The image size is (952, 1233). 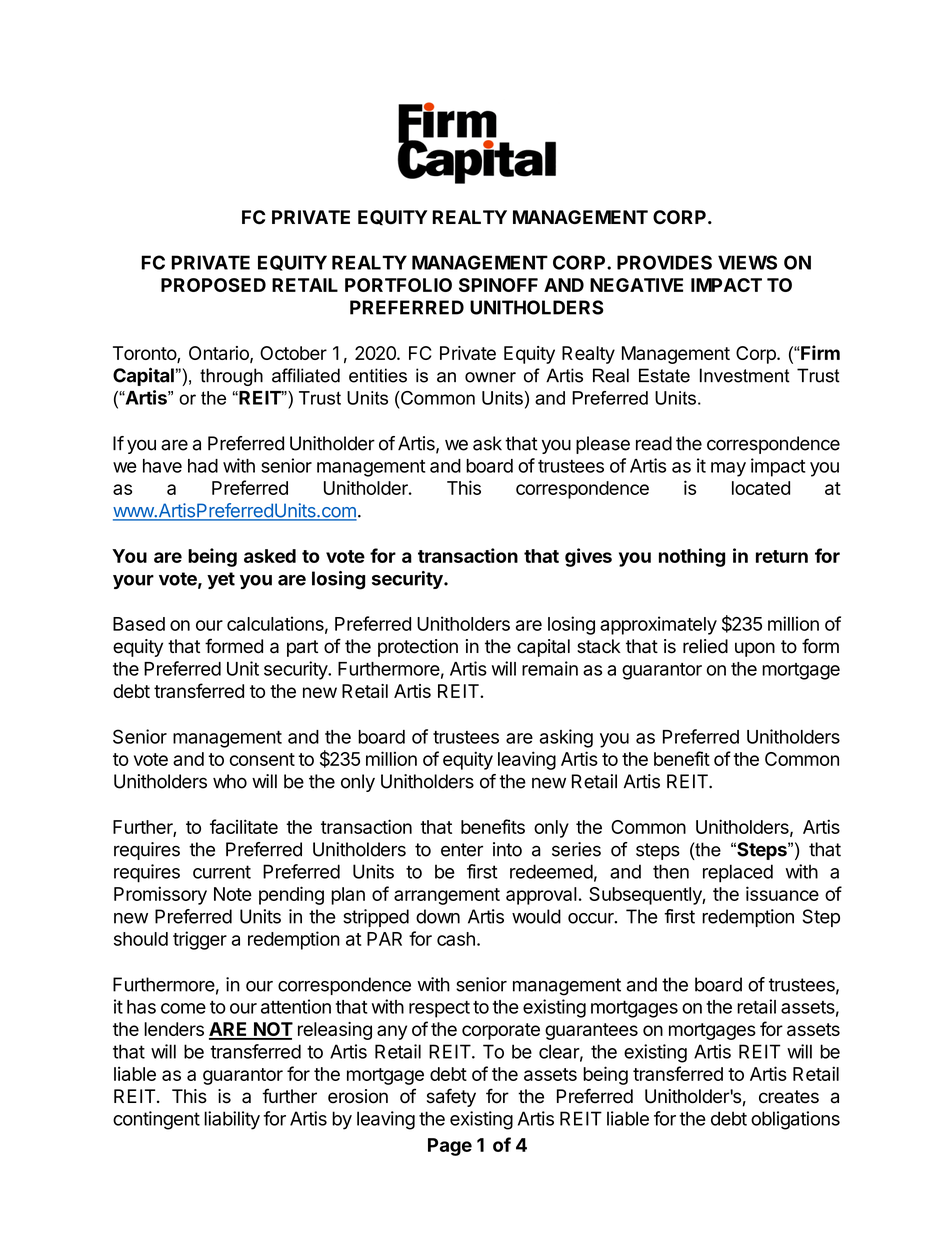 I want to click on liability, so click(x=232, y=1120).
